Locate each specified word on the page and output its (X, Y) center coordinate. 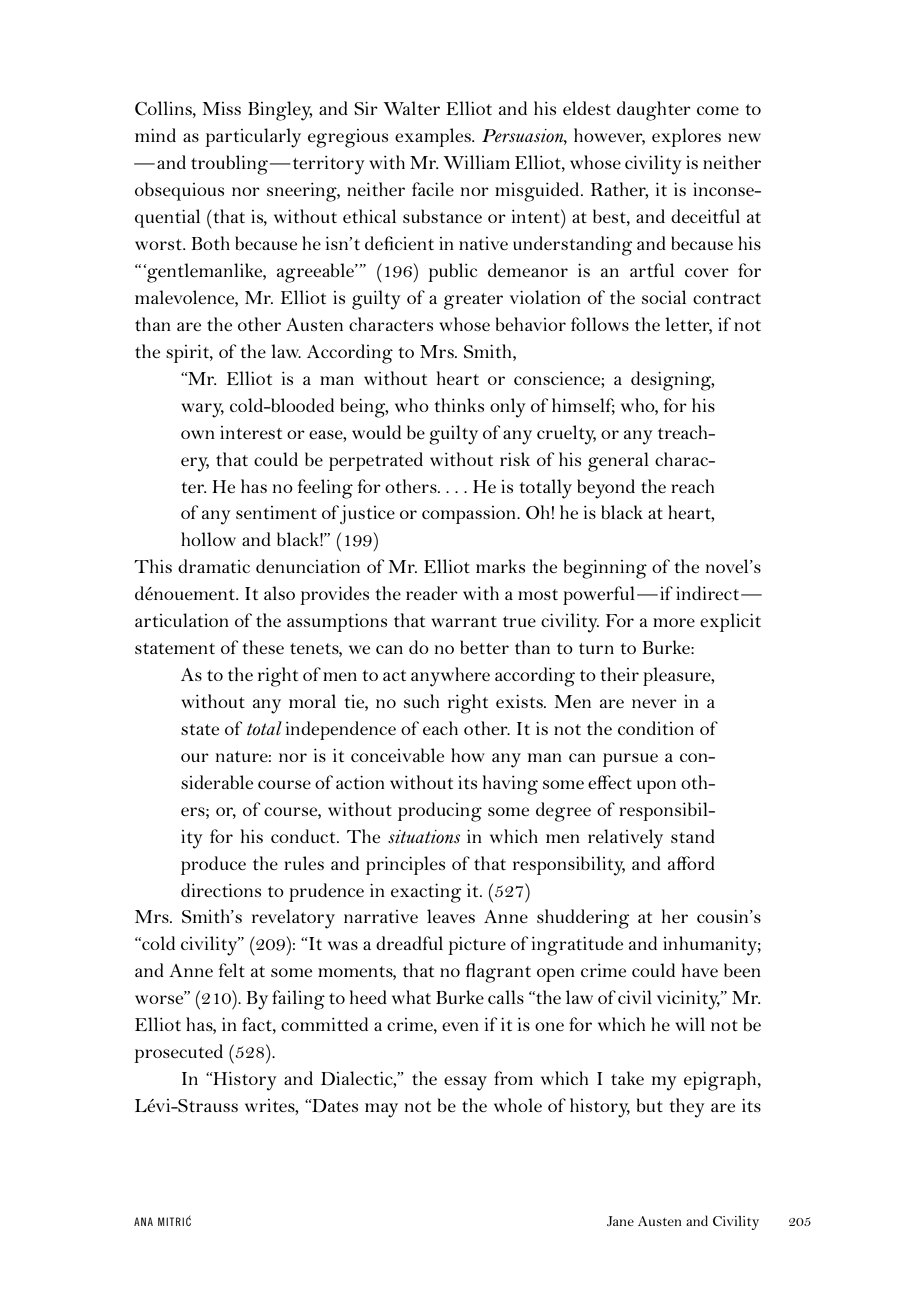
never (654, 703)
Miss (222, 108)
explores (686, 137)
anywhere (450, 677)
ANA (143, 1221)
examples (434, 137)
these (263, 647)
